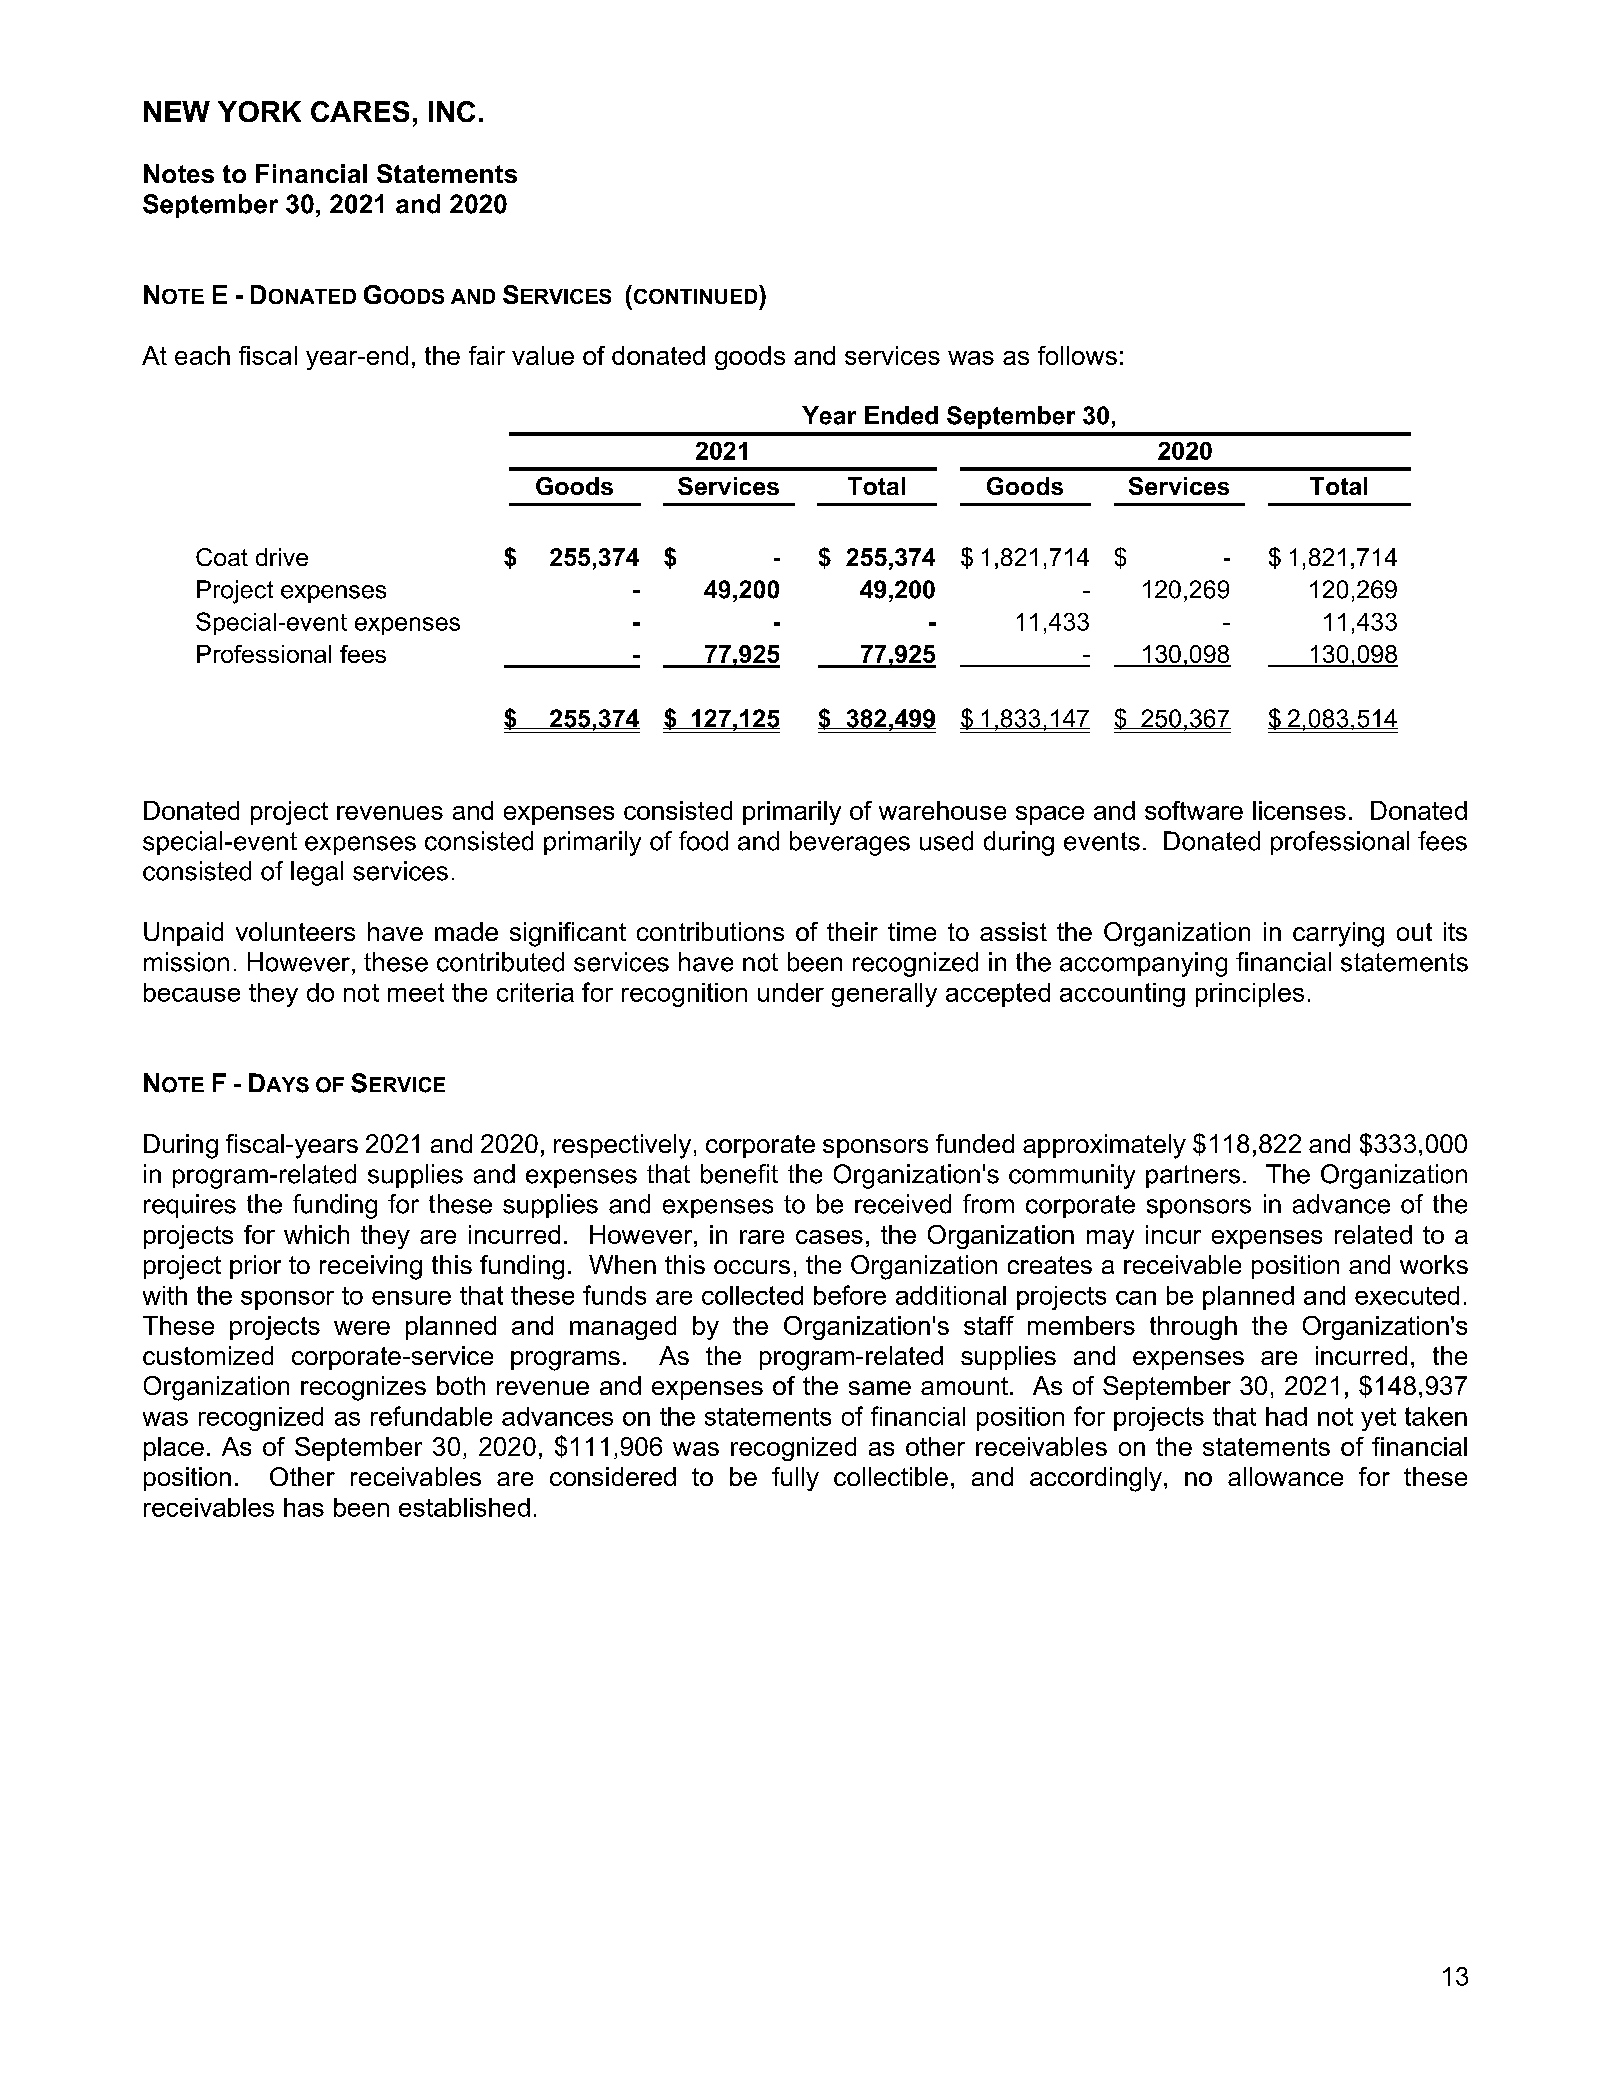 Image resolution: width=1612 pixels, height=2086 pixels. I want to click on drive, so click(282, 557).
